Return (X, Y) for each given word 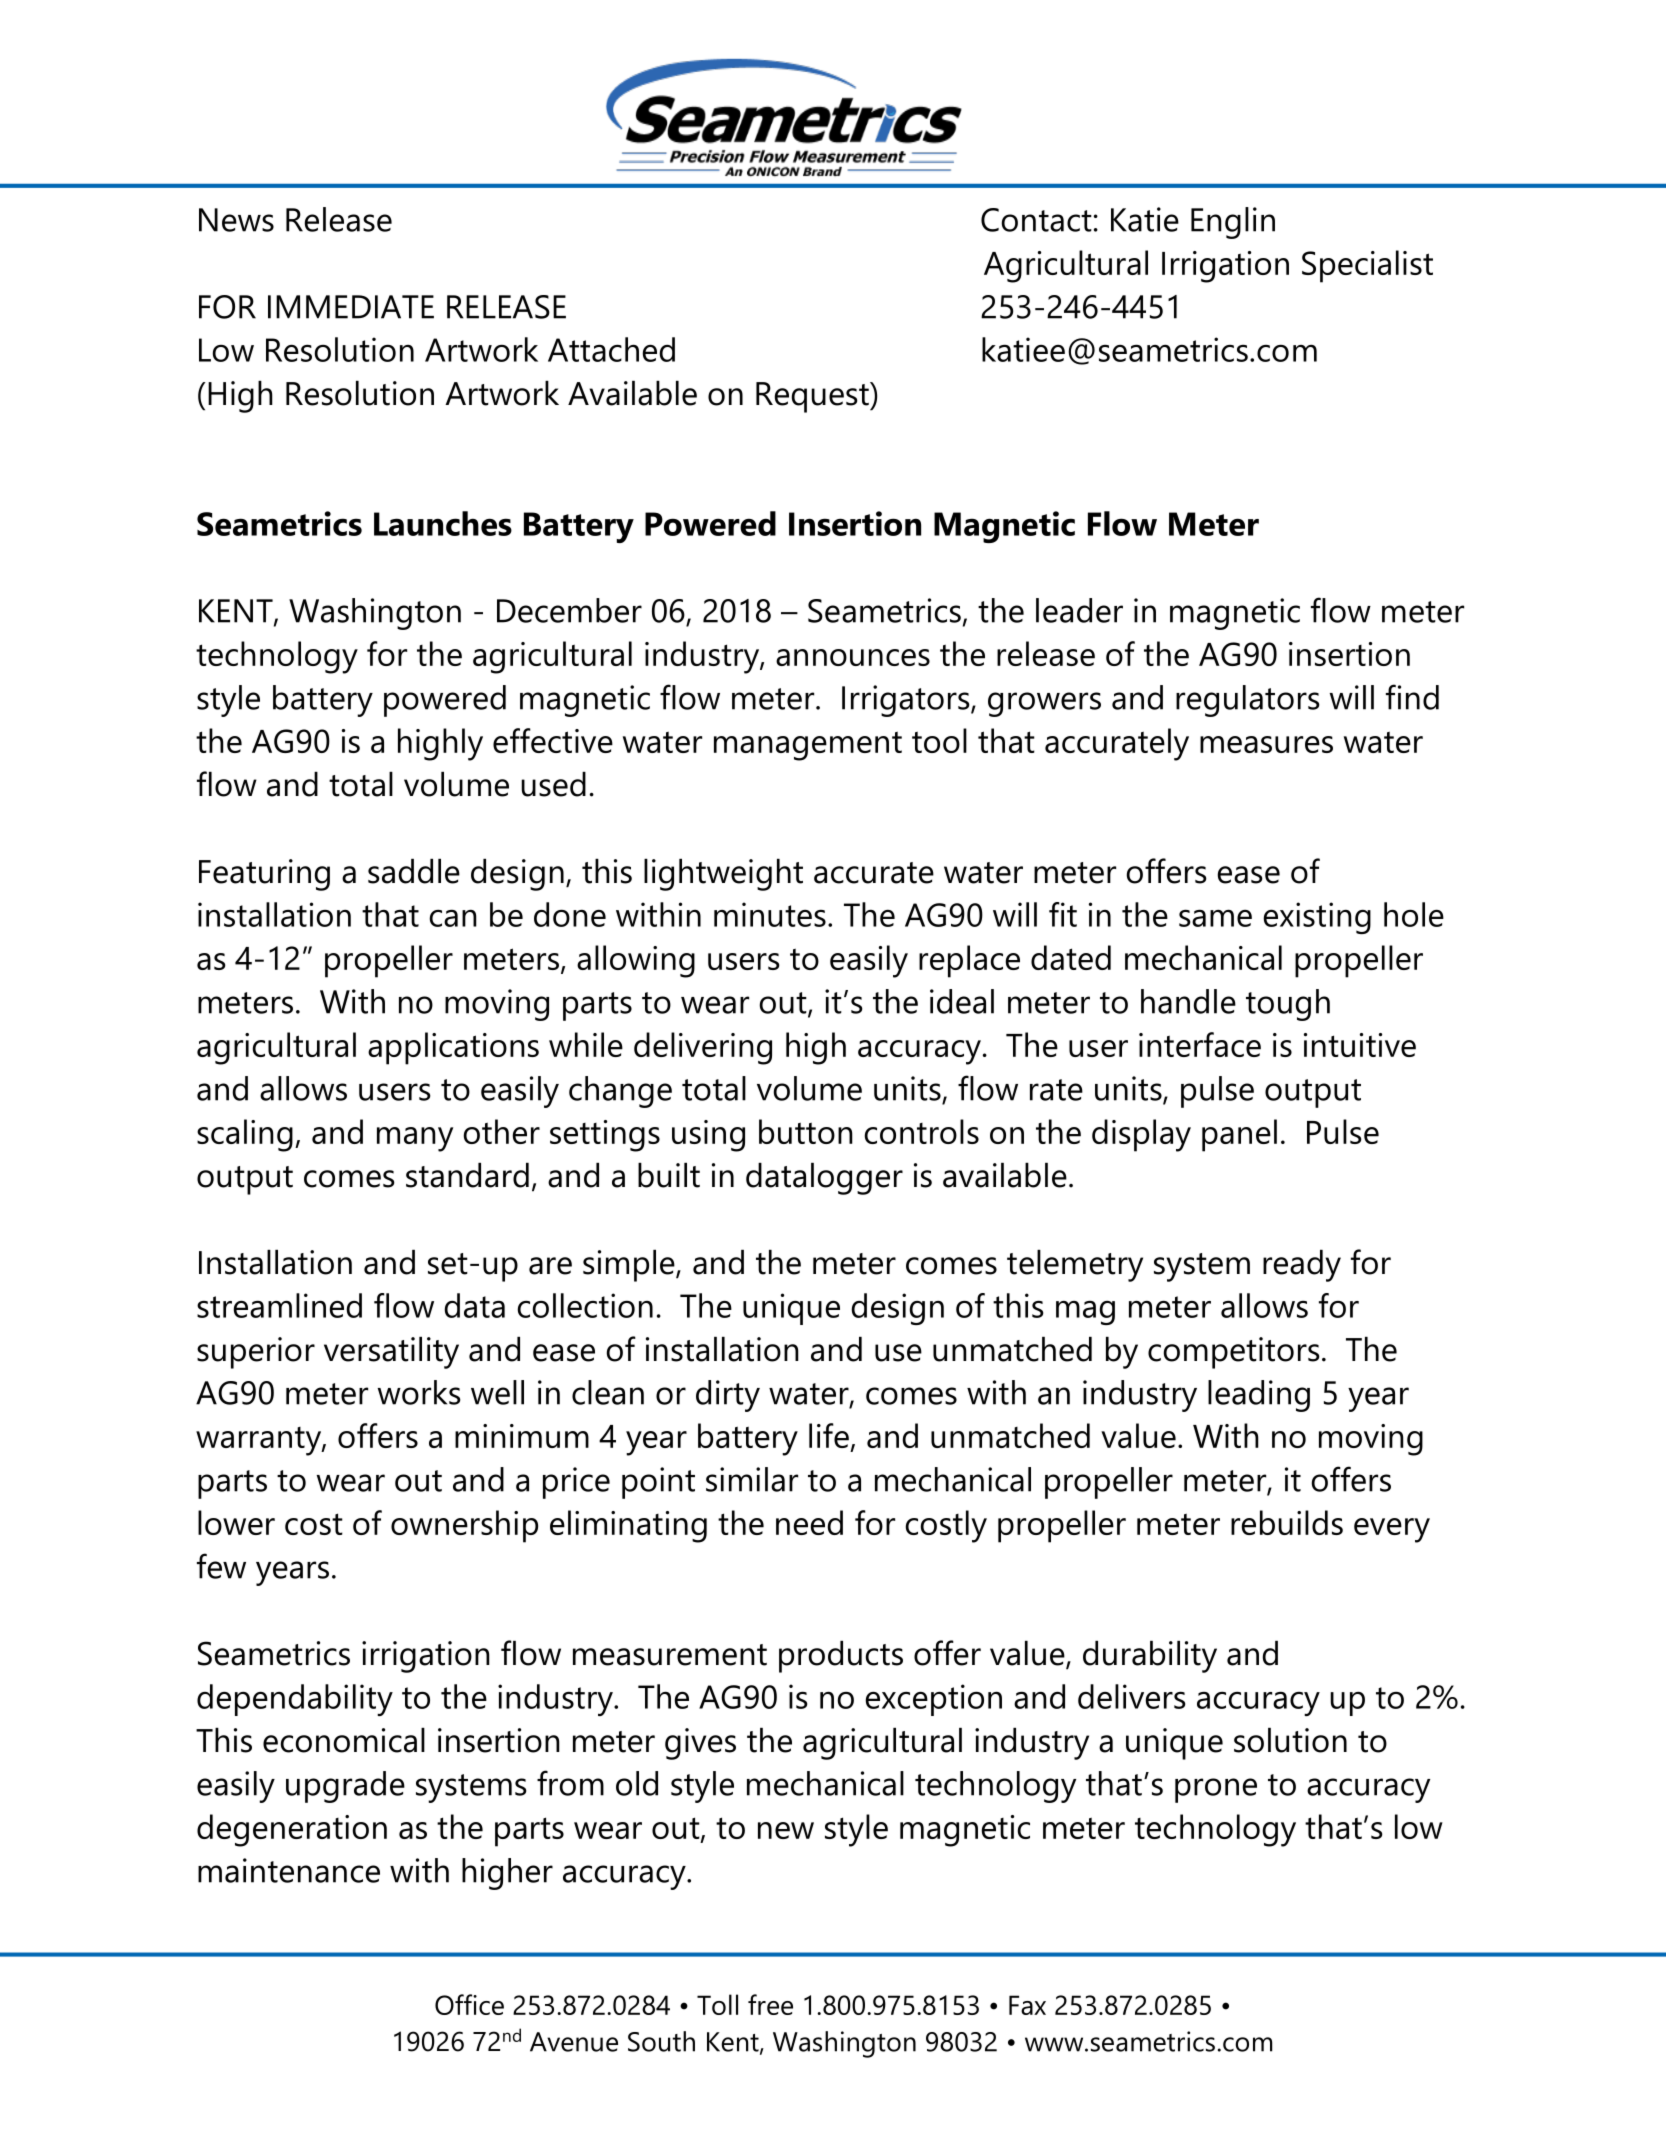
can (453, 918)
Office (469, 2004)
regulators (1248, 701)
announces (853, 657)
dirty (728, 1396)
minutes (770, 914)
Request (813, 397)
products (841, 1657)
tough (1288, 1005)
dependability (295, 1700)
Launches (443, 523)
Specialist (1367, 266)
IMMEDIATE (351, 307)
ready (1302, 1266)
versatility (391, 1353)
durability (1150, 1657)
